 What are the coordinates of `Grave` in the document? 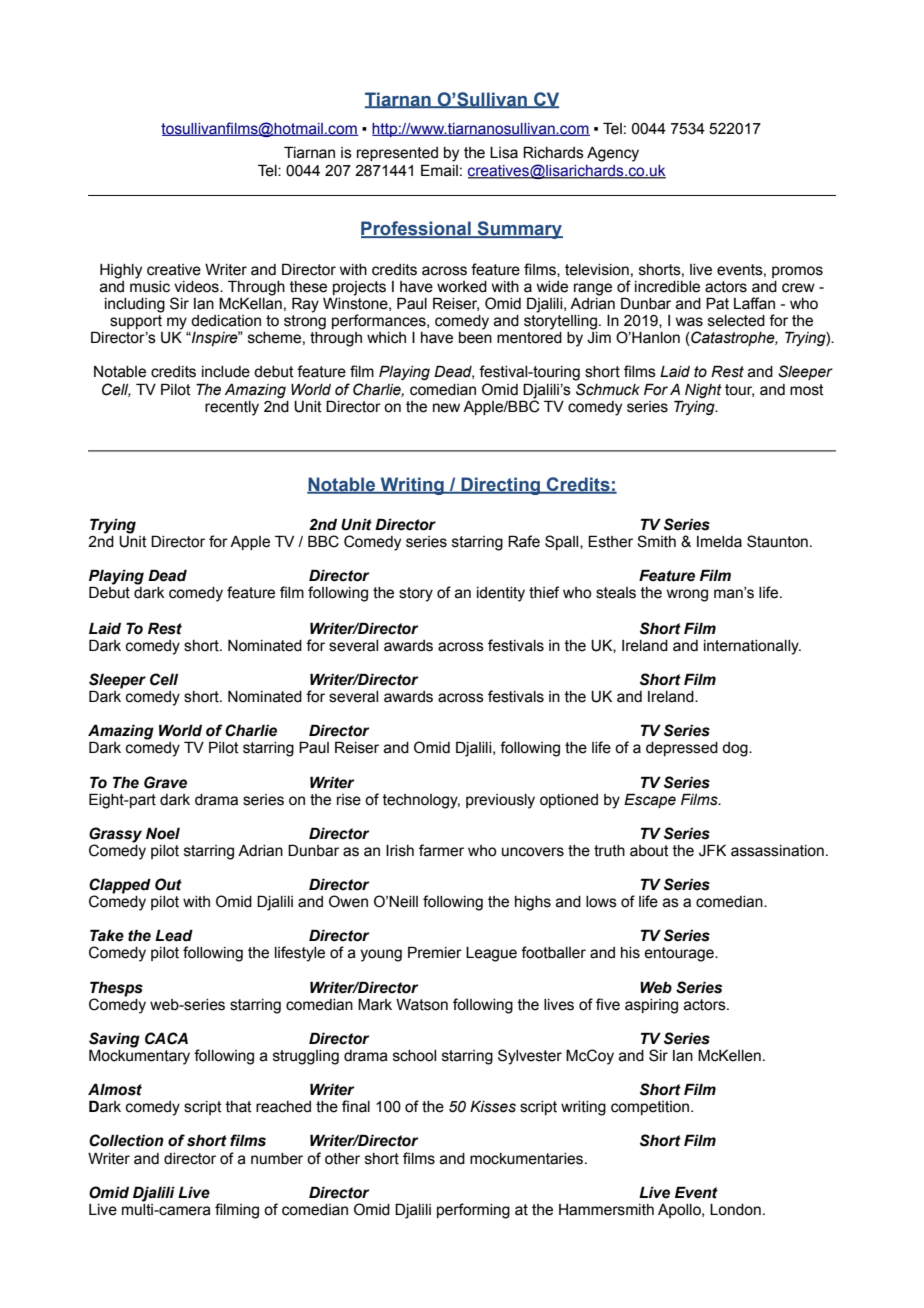 It's located at (165, 782).
